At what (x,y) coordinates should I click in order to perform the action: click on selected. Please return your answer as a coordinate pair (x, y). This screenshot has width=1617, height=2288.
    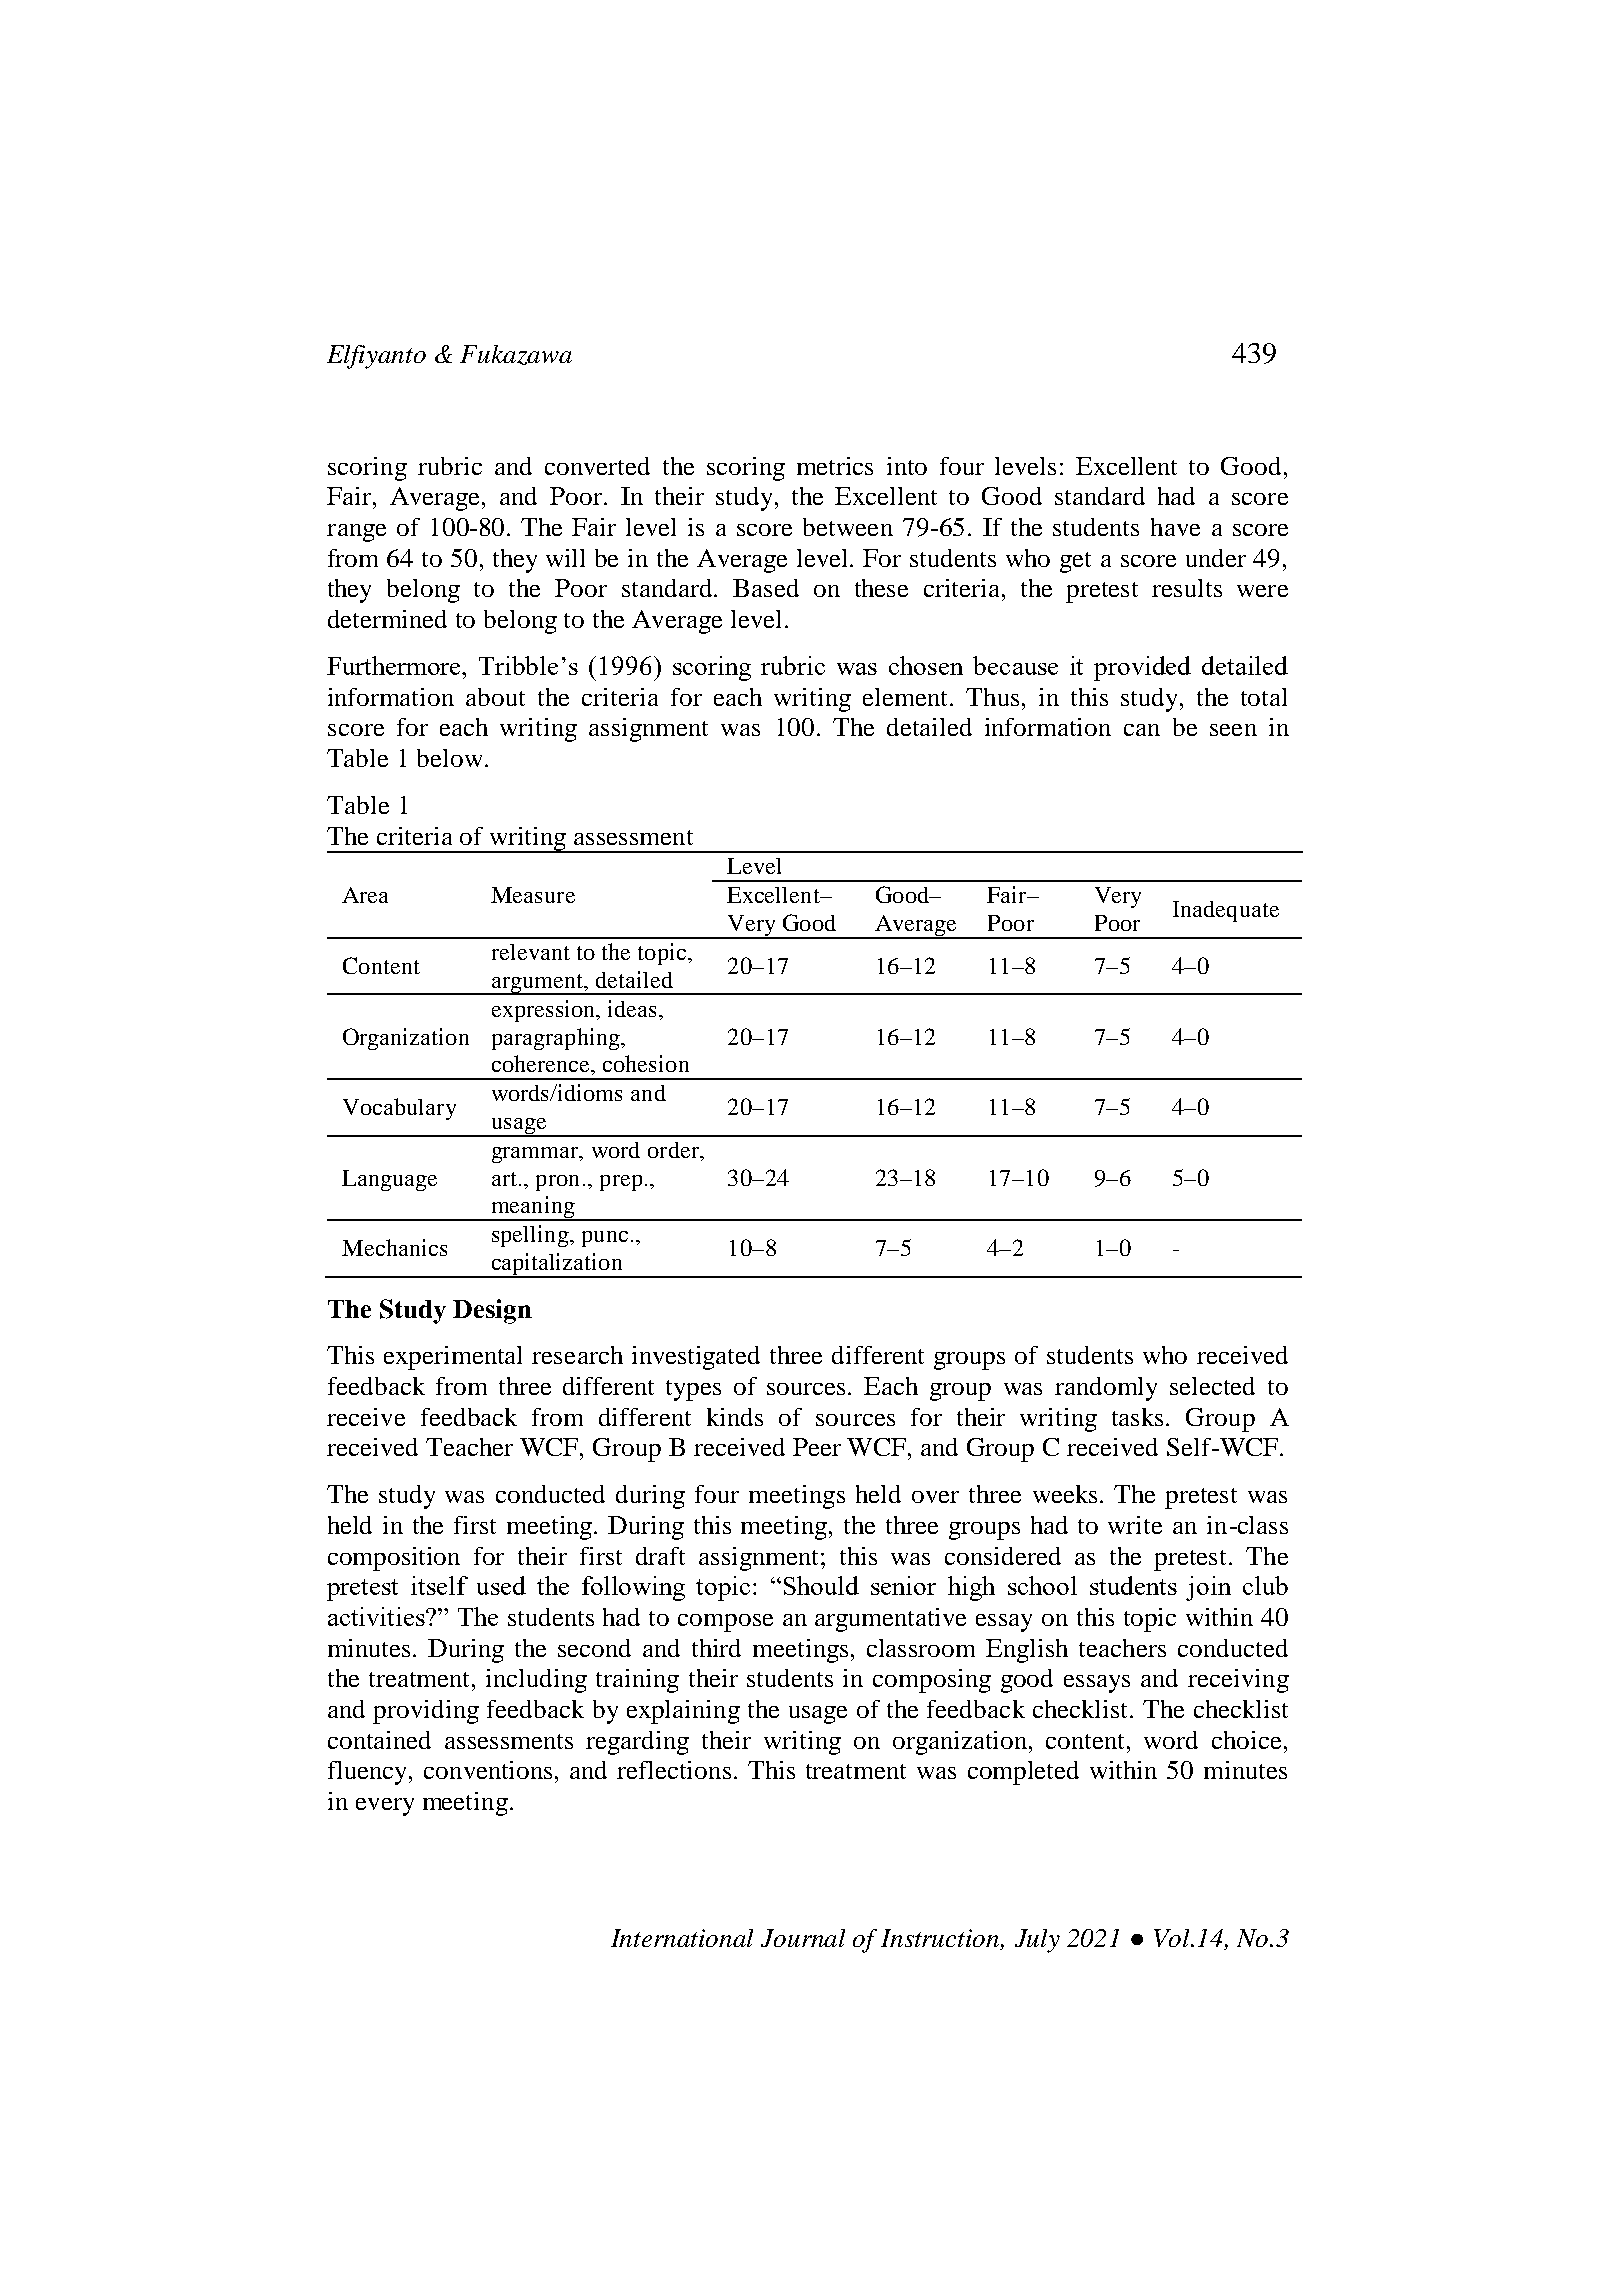
    Looking at the image, I should click on (1212, 1386).
